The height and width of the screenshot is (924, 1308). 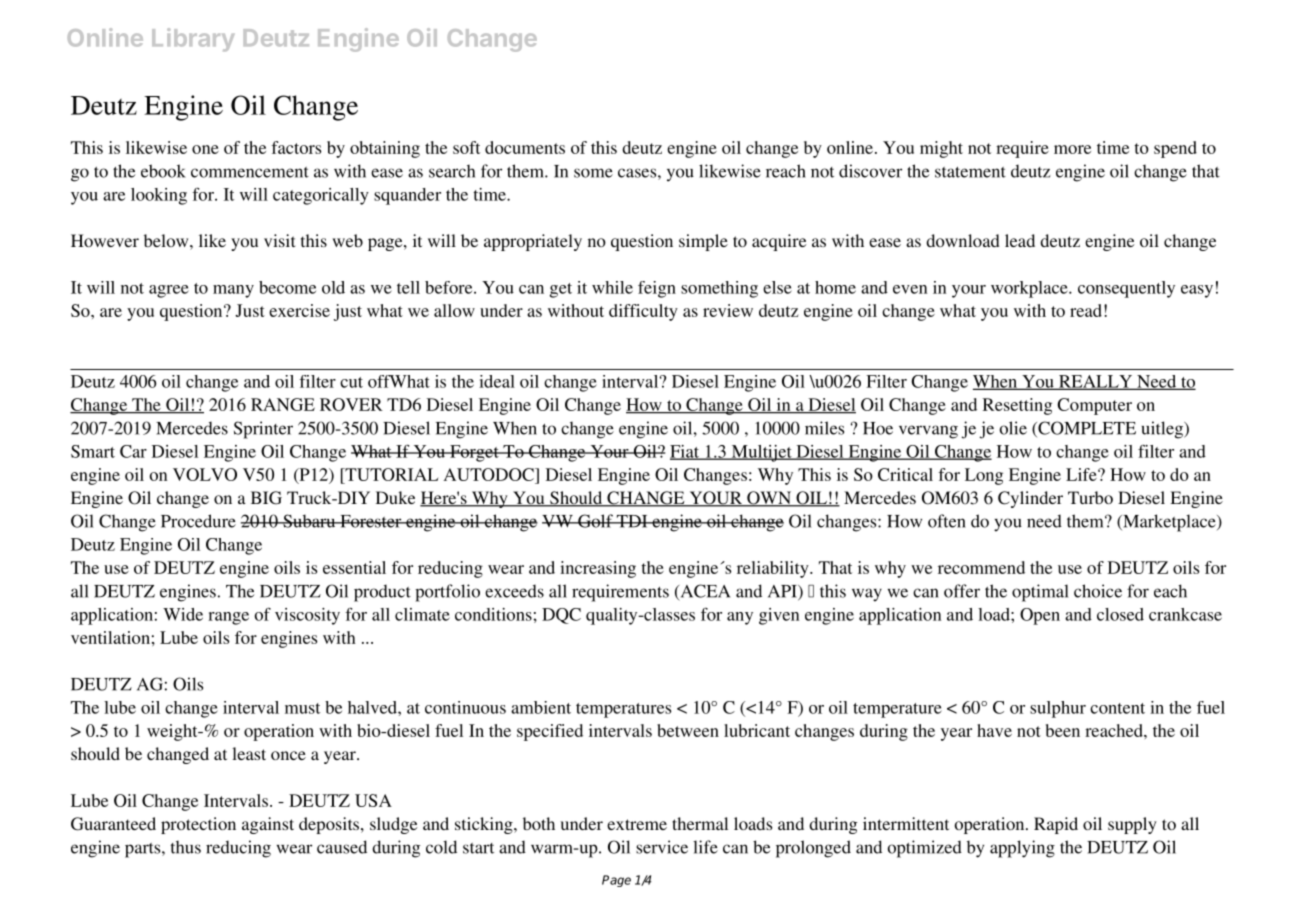 What do you see at coordinates (263, 430) in the screenshot?
I see `Sprinter` at bounding box center [263, 430].
